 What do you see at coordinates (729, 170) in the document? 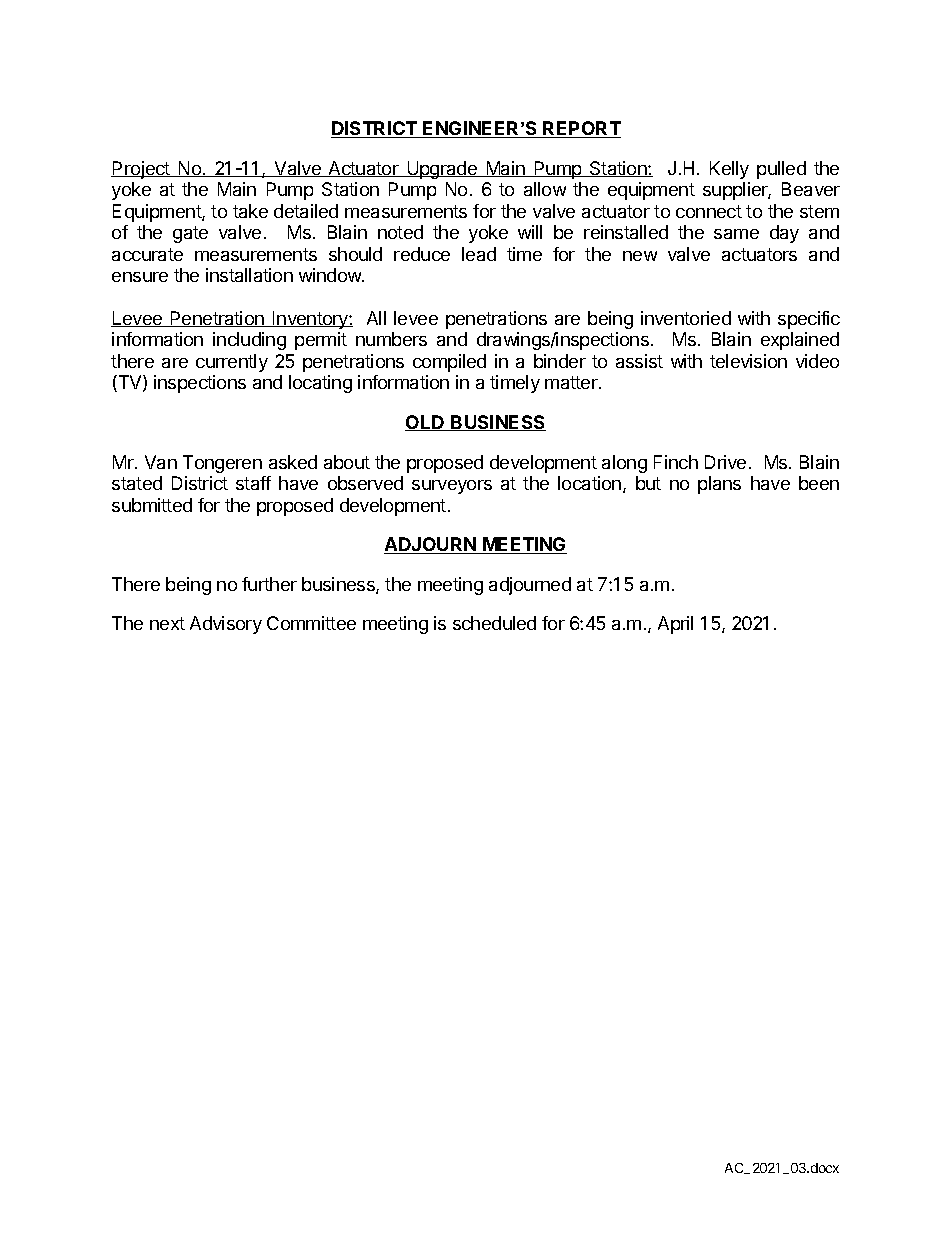
I see `Kelly` at bounding box center [729, 170].
